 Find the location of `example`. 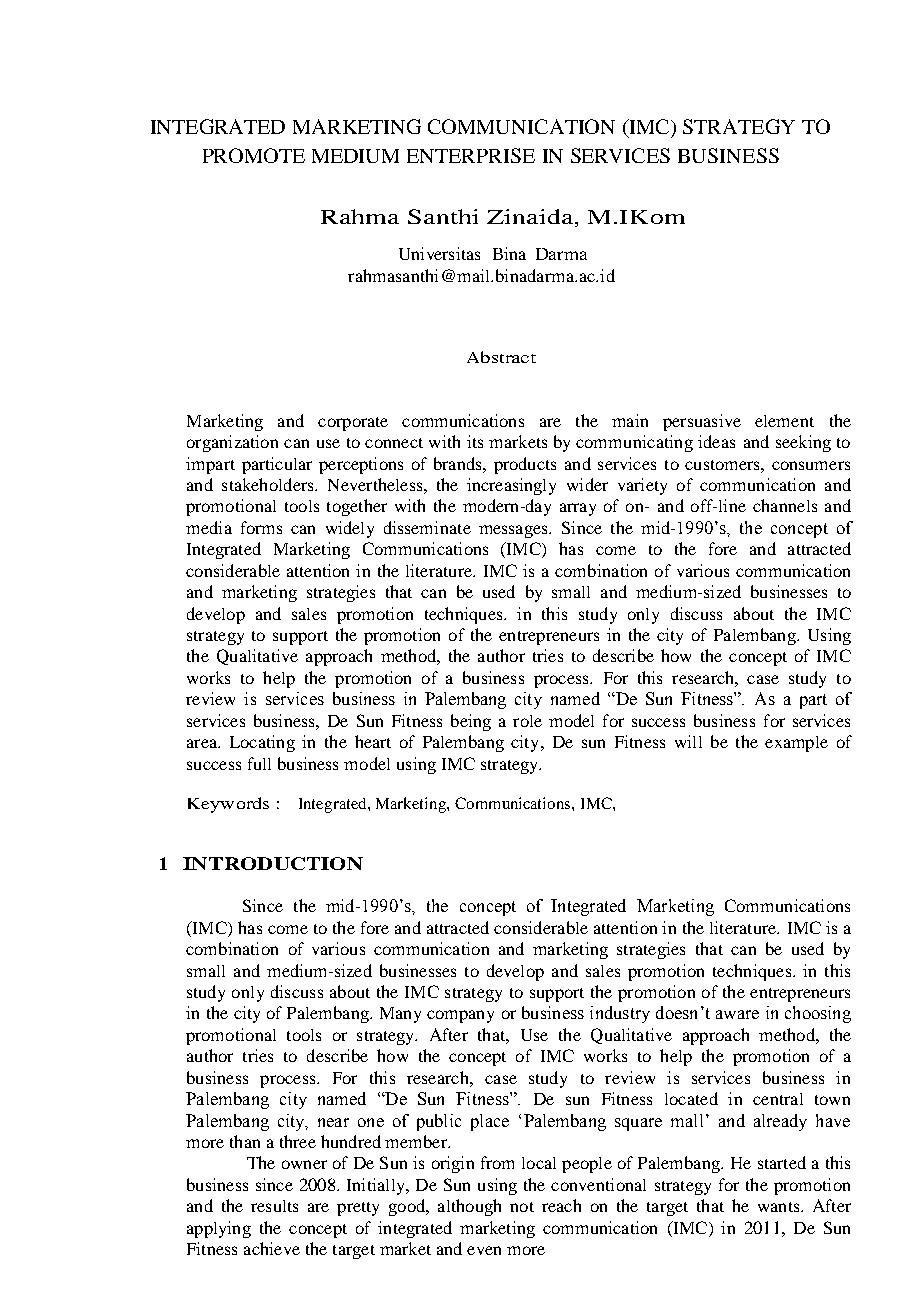

example is located at coordinates (796, 744).
